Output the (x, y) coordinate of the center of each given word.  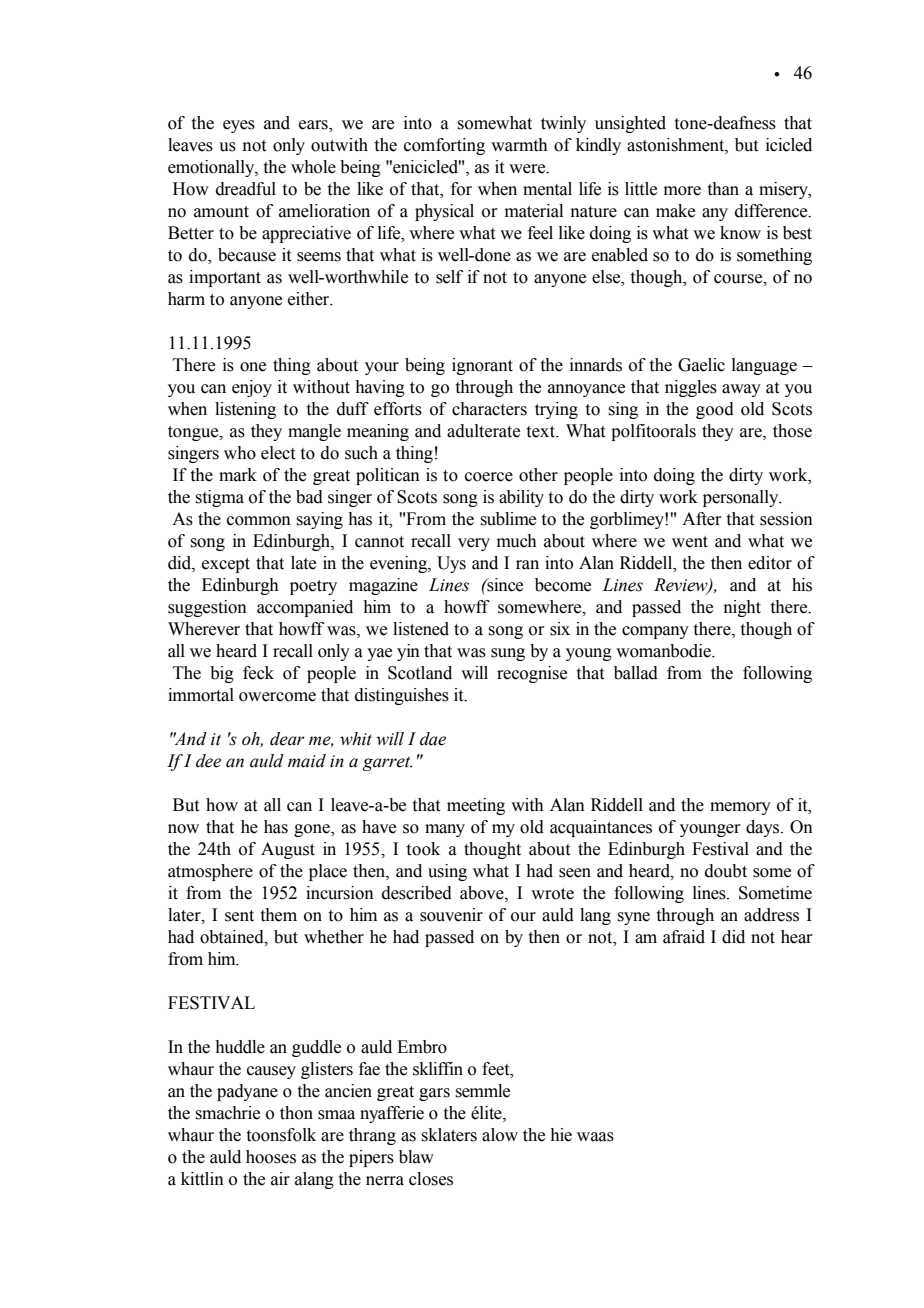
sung (508, 654)
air (280, 1179)
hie (561, 1135)
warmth (519, 145)
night (742, 608)
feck (258, 673)
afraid (684, 937)
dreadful (246, 189)
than (723, 189)
